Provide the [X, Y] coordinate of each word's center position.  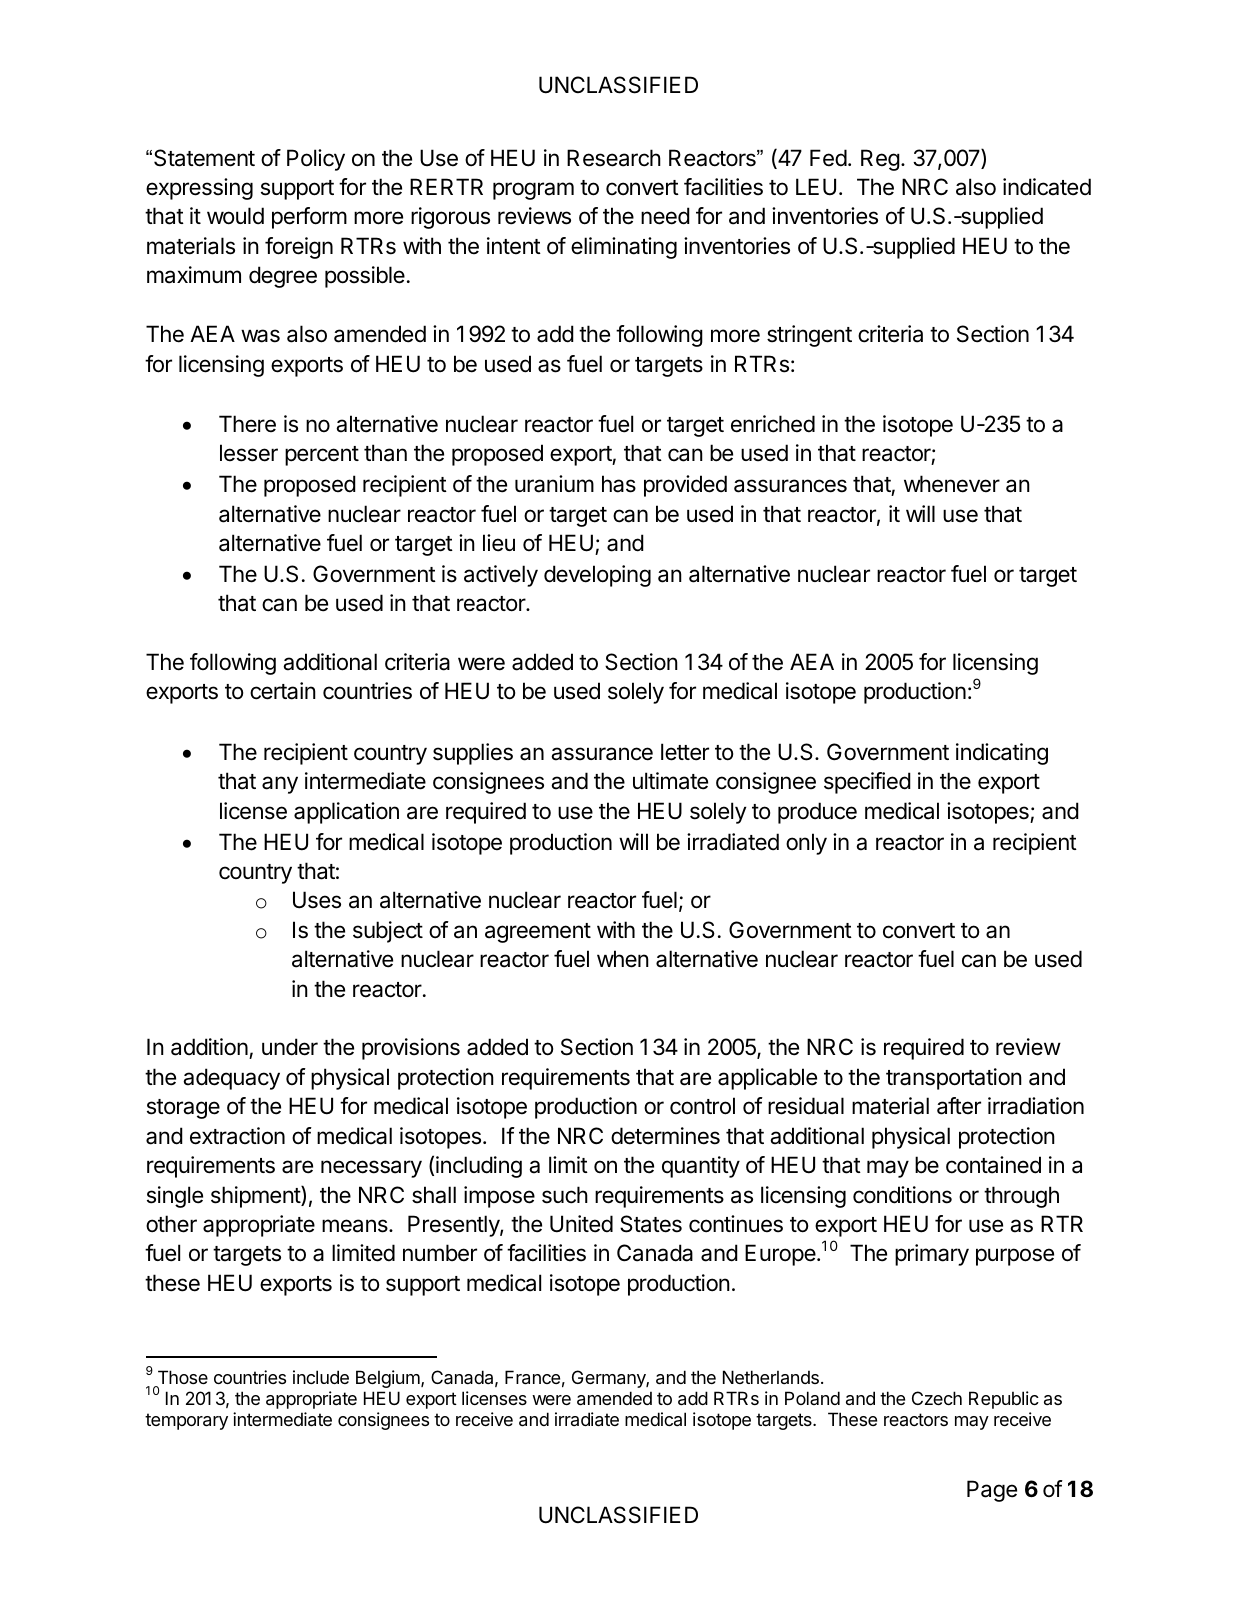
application [346, 813]
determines [665, 1136]
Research [614, 158]
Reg [880, 160]
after [959, 1106]
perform [309, 218]
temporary [186, 1421]
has [619, 484]
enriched [773, 424]
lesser [249, 453]
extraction [237, 1136]
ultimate [670, 781]
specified [867, 783]
